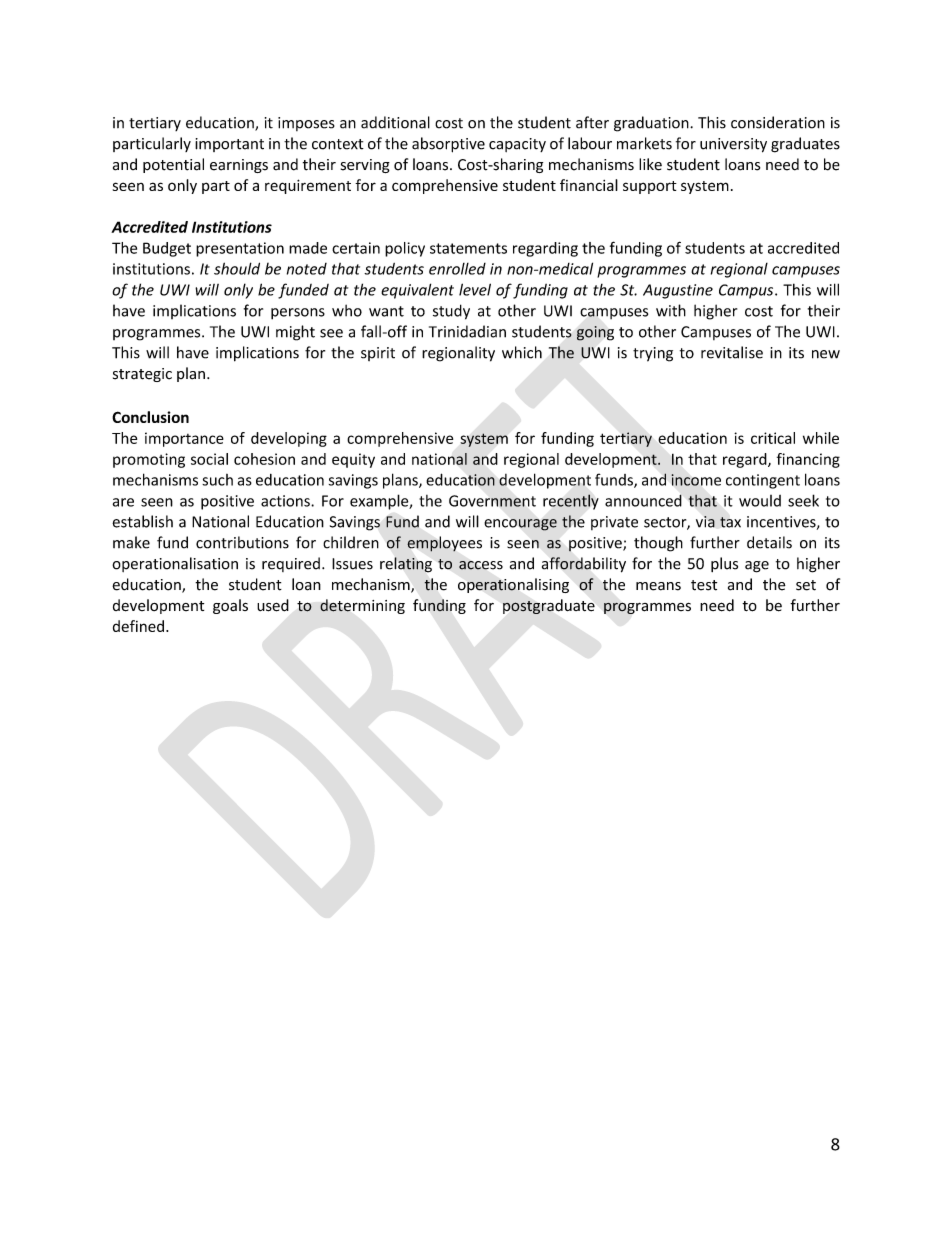 This document has height=1233, width=952. Describe the element at coordinates (522, 352) in the document. I see `which` at that location.
